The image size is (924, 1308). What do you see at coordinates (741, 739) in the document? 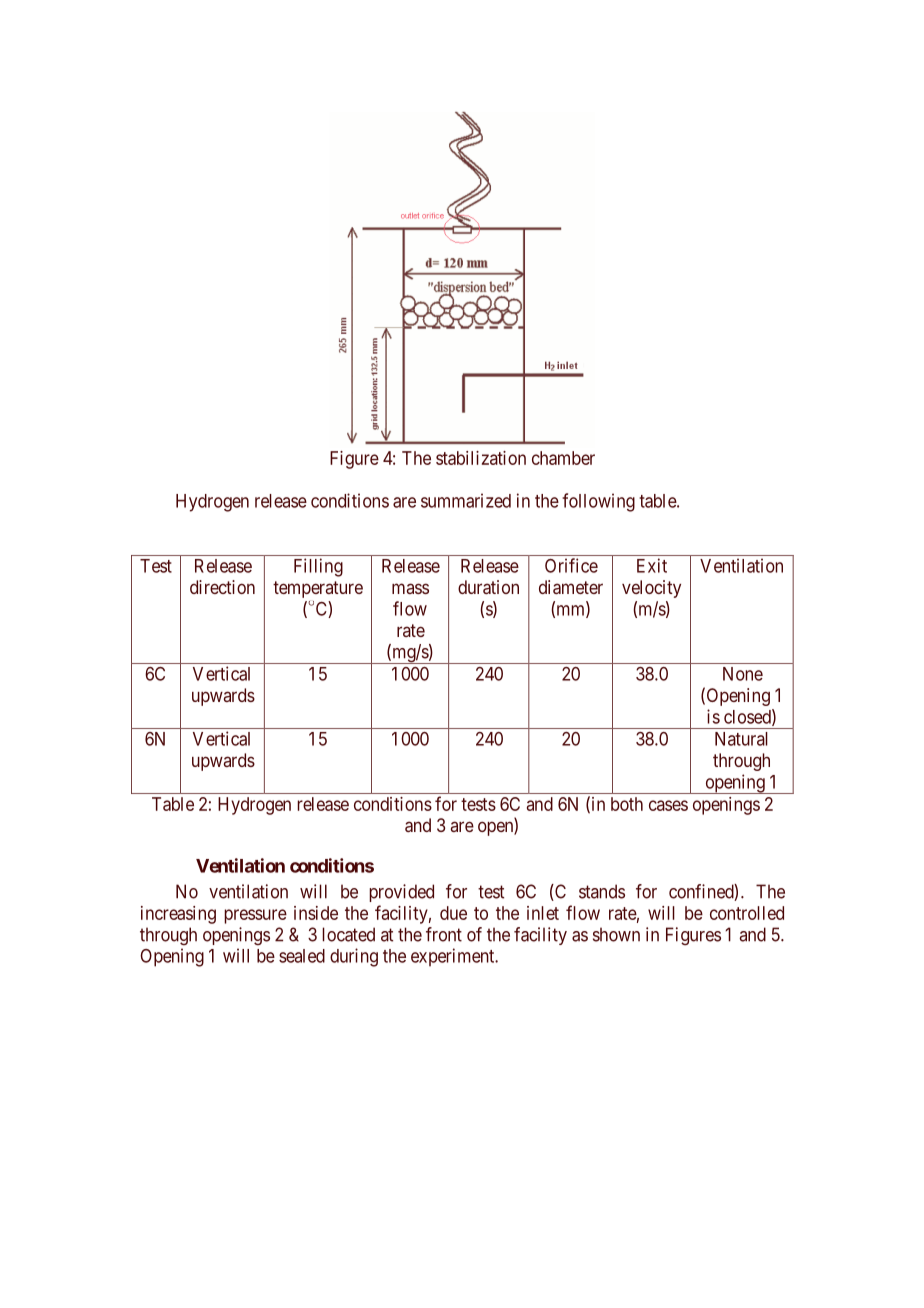
I see `Natural` at bounding box center [741, 739].
